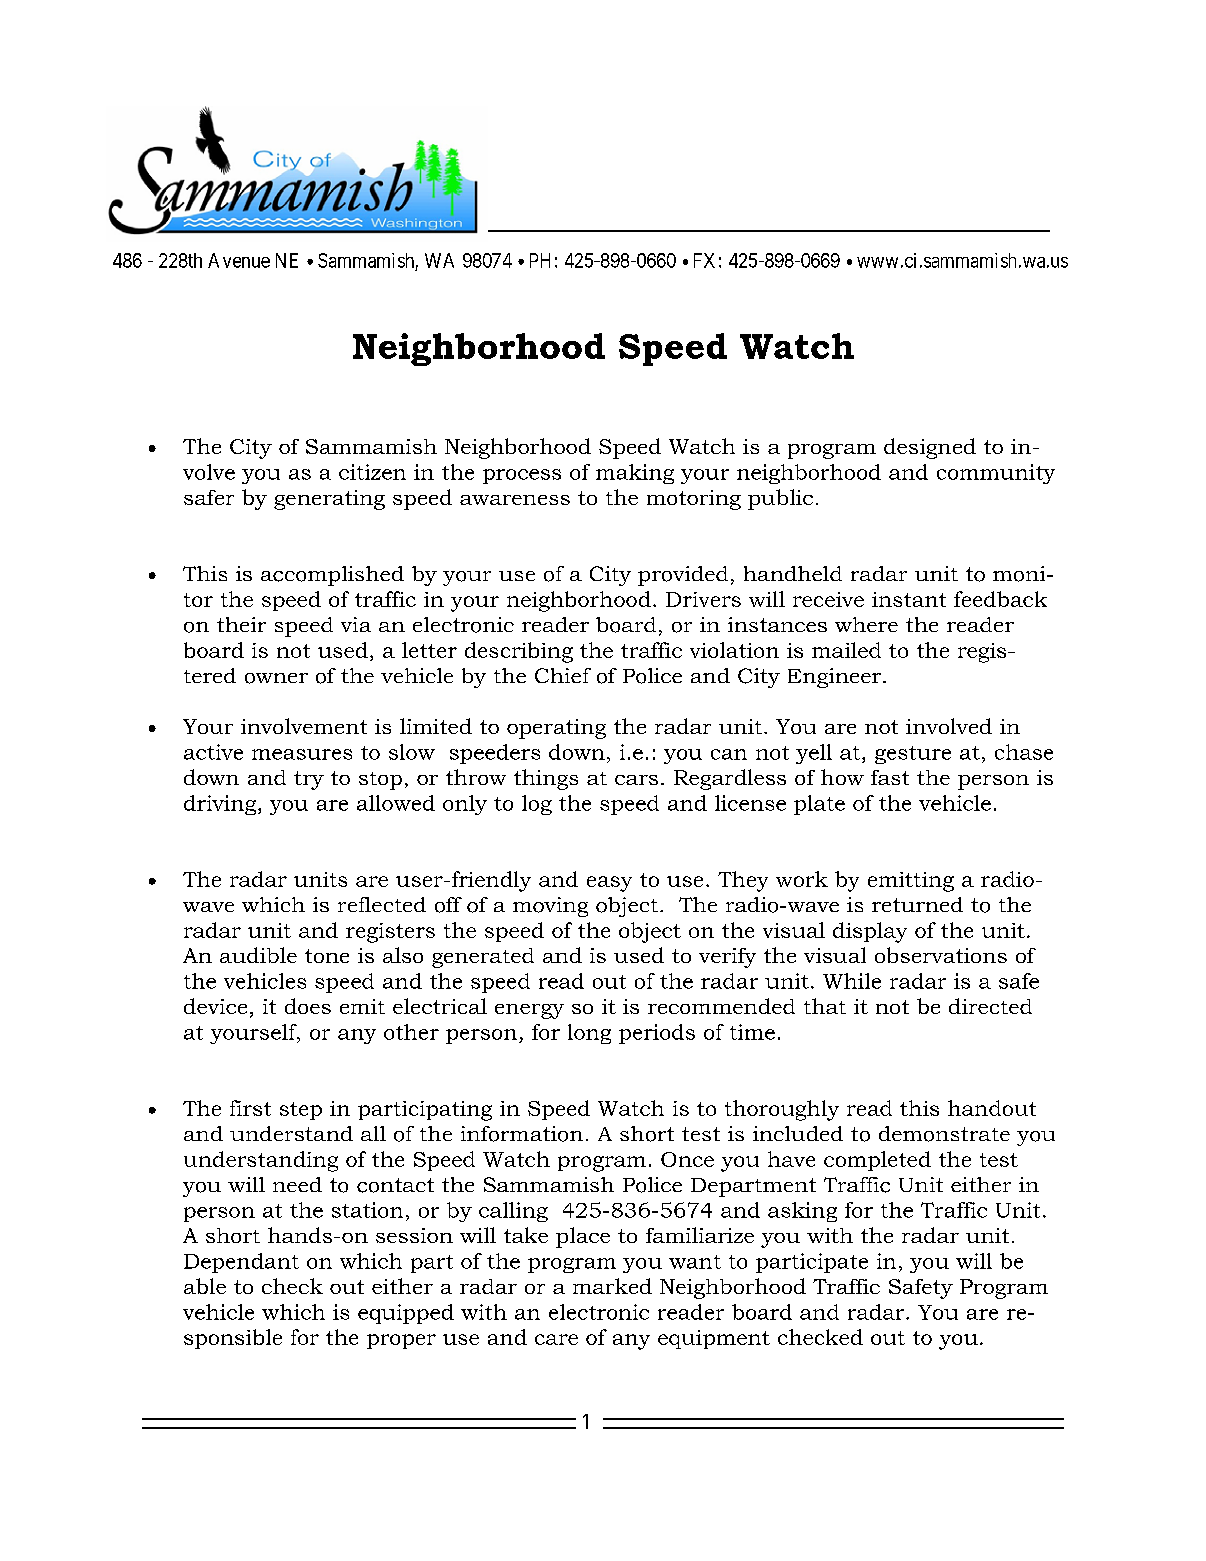  What do you see at coordinates (930, 448) in the screenshot?
I see `designed` at bounding box center [930, 448].
